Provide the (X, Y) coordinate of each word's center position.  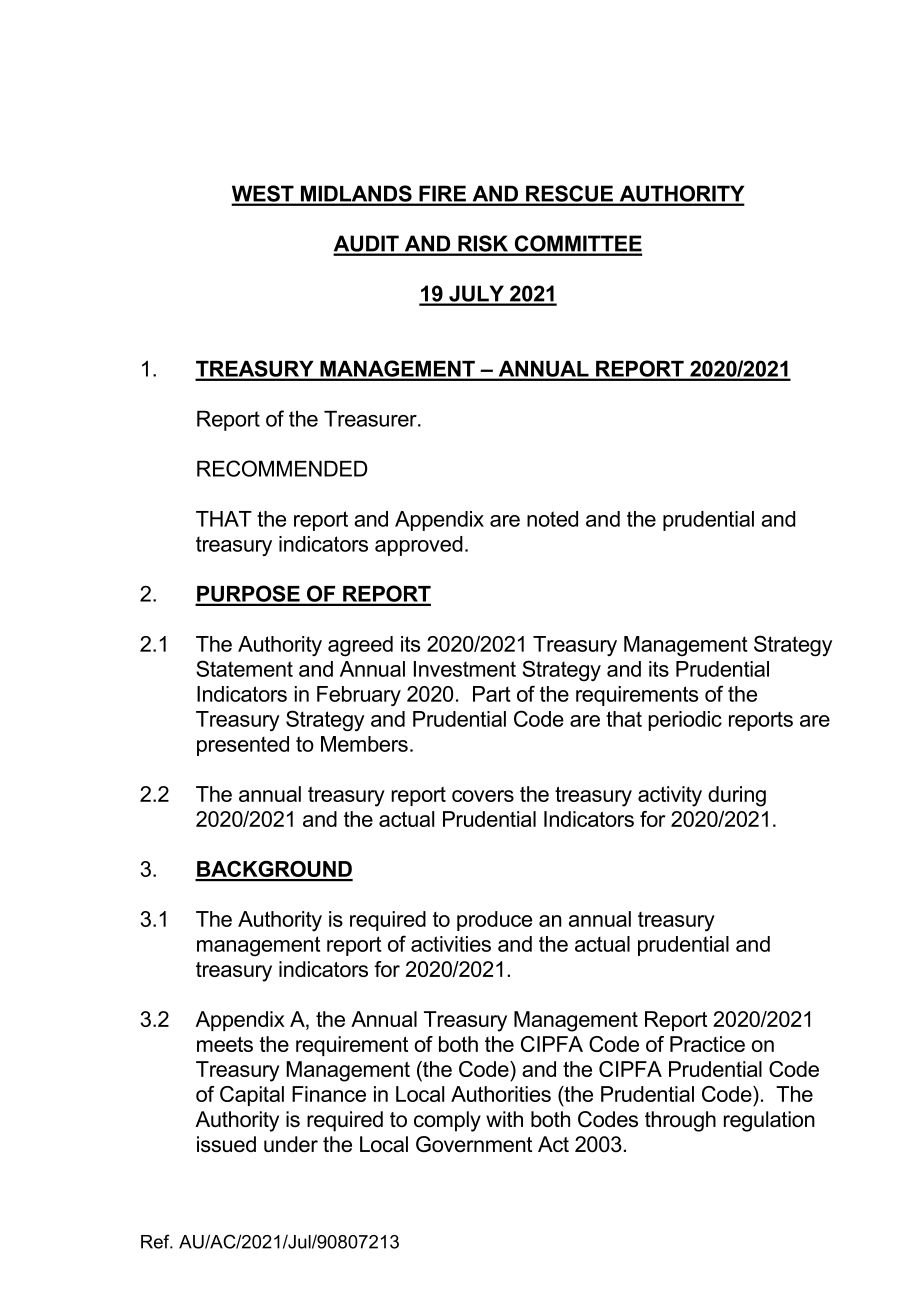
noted (552, 519)
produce (494, 921)
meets (225, 1044)
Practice (707, 1044)
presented (243, 746)
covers (483, 796)
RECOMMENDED (282, 468)
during (737, 796)
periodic (685, 721)
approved (419, 546)
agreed (360, 646)
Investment (465, 669)
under (291, 1144)
